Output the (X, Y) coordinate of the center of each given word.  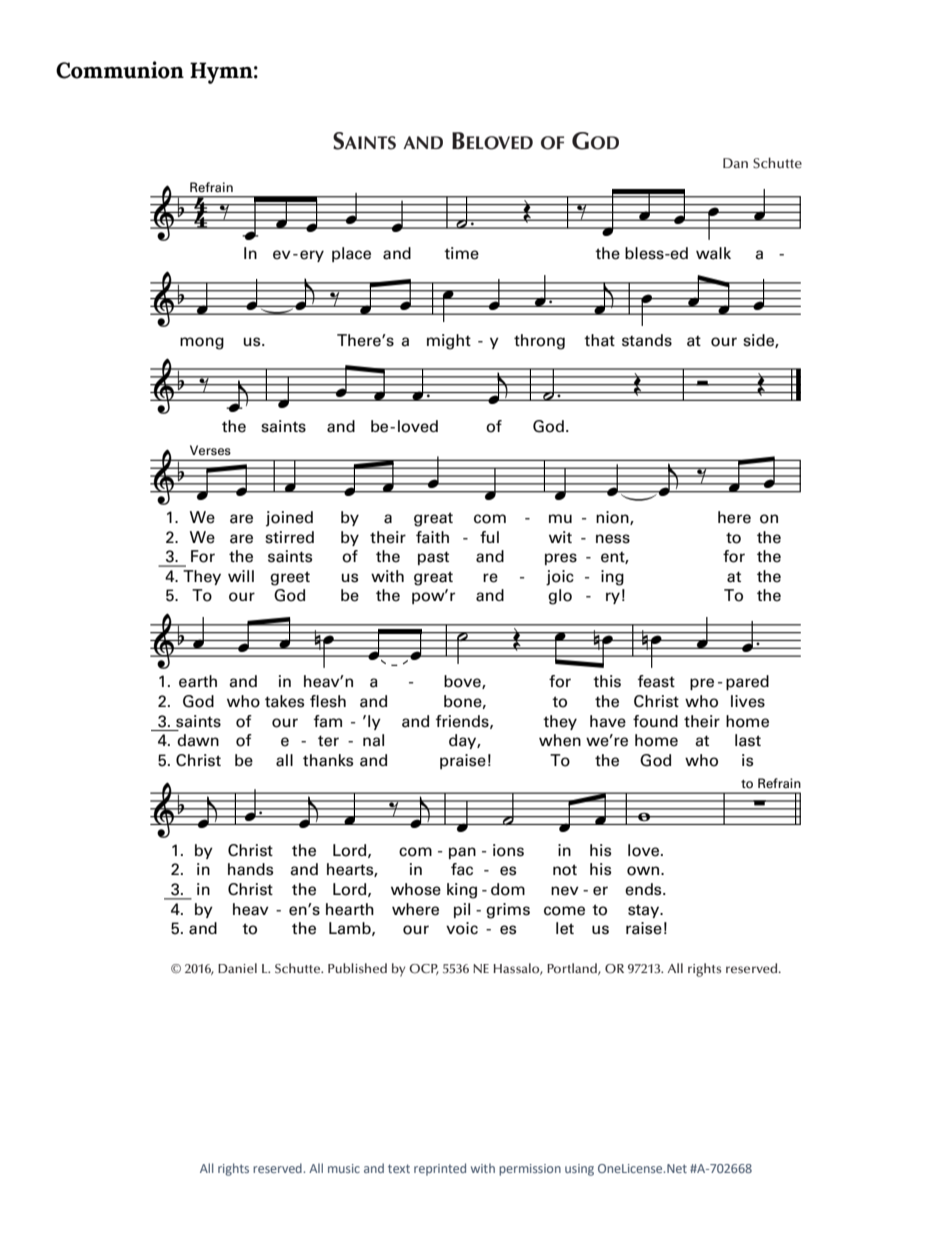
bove (463, 682)
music (344, 1168)
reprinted (440, 1169)
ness (613, 539)
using (579, 1170)
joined (289, 519)
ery (312, 256)
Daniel (237, 968)
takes (284, 701)
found (655, 721)
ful (489, 537)
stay (645, 911)
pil (462, 910)
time (461, 253)
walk (713, 253)
